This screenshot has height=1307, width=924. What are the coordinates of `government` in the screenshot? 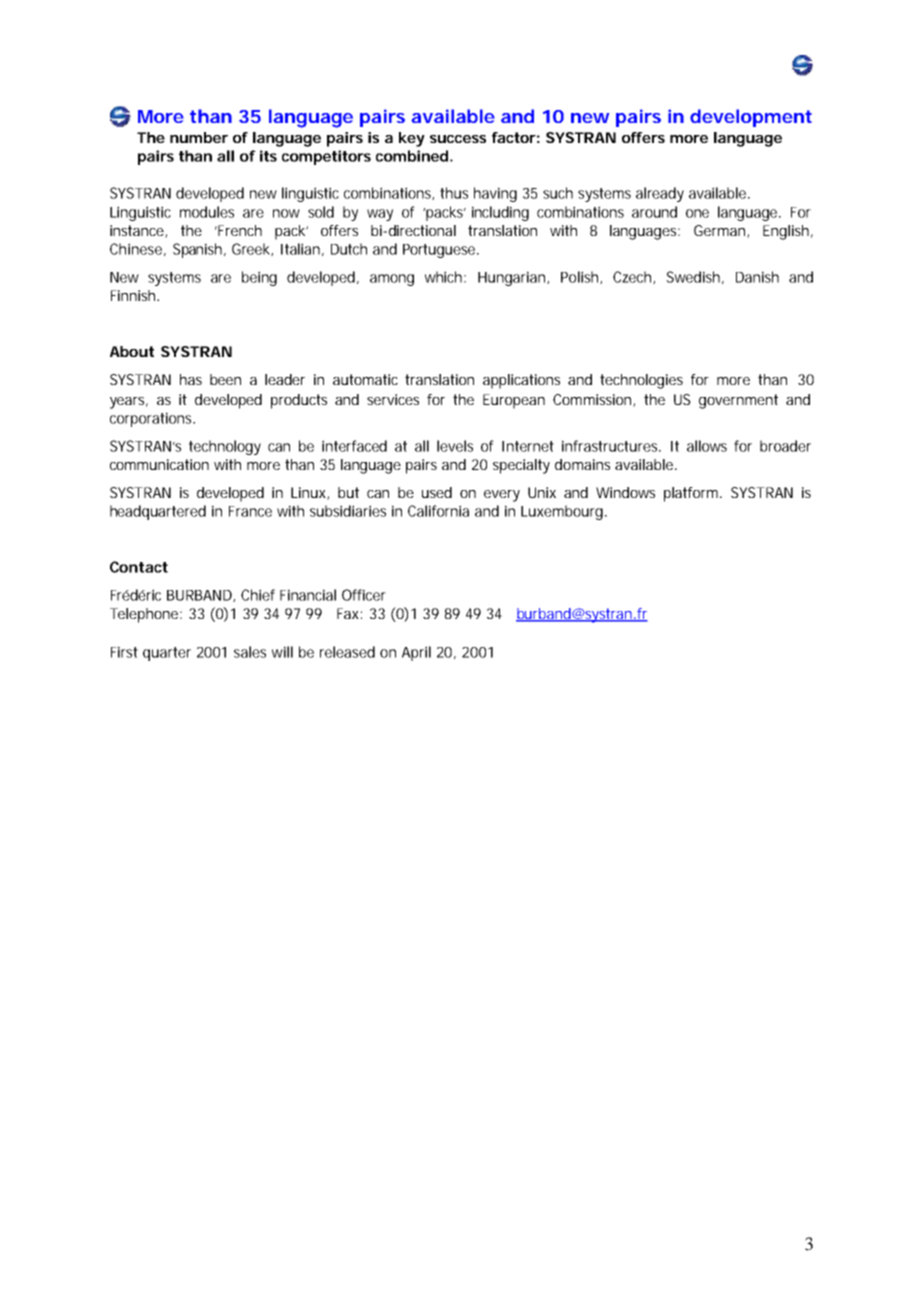 It's located at (738, 401).
